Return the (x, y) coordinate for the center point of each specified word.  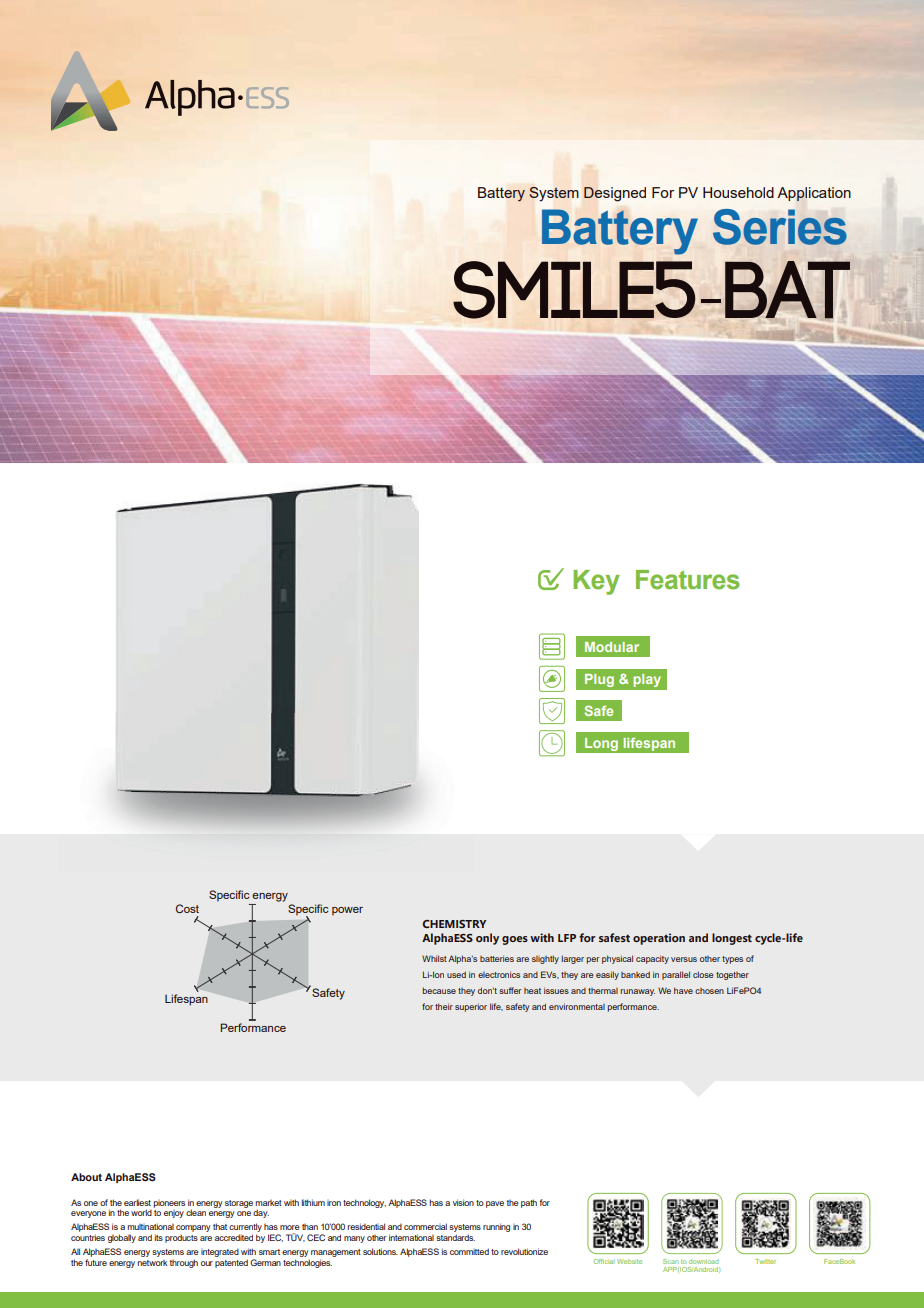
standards (455, 1237)
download (704, 1261)
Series (780, 227)
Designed (615, 194)
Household (738, 192)
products (181, 1238)
